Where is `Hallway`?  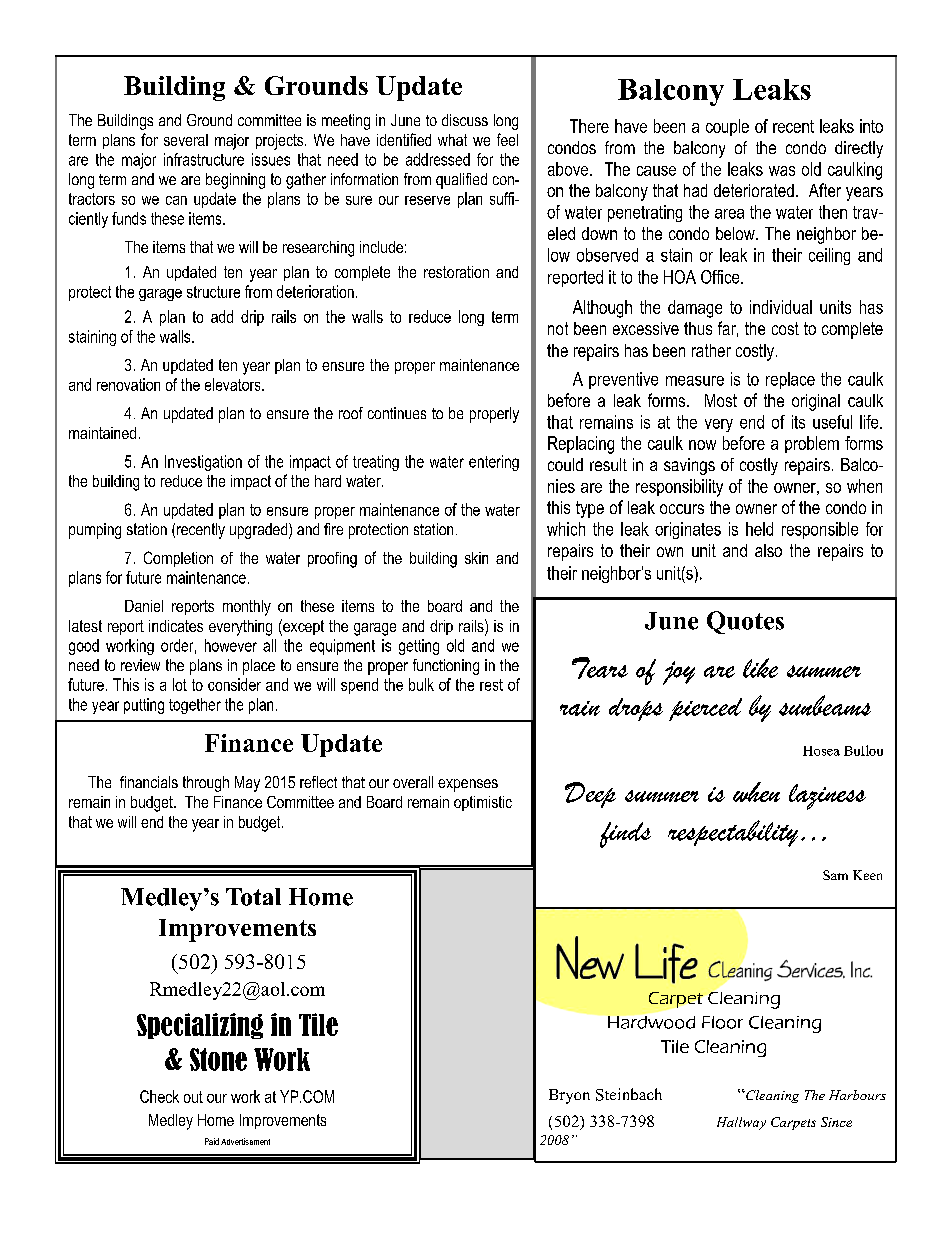 Hallway is located at coordinates (741, 1123).
